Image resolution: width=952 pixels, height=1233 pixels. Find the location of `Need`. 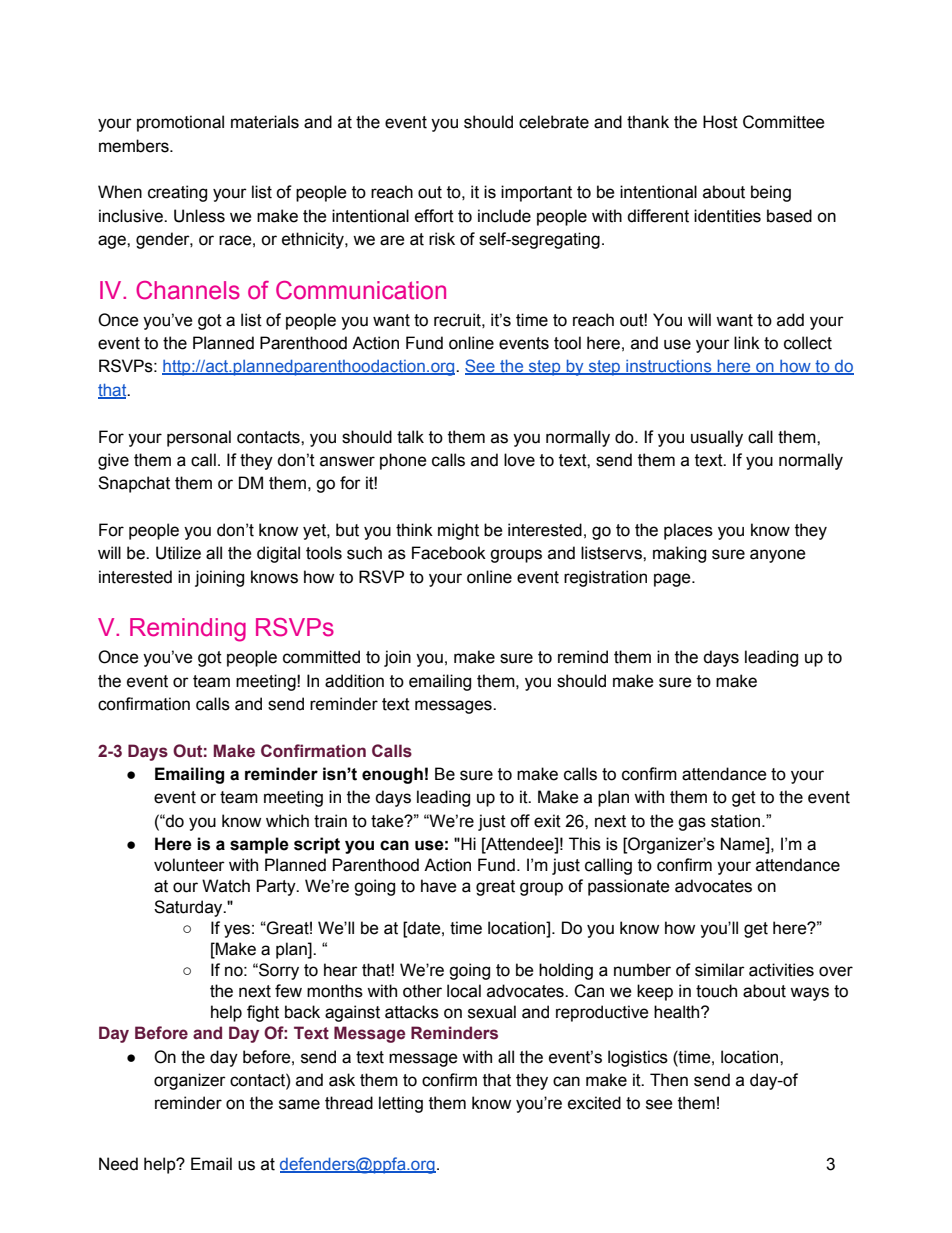

Need is located at coordinates (118, 1164).
